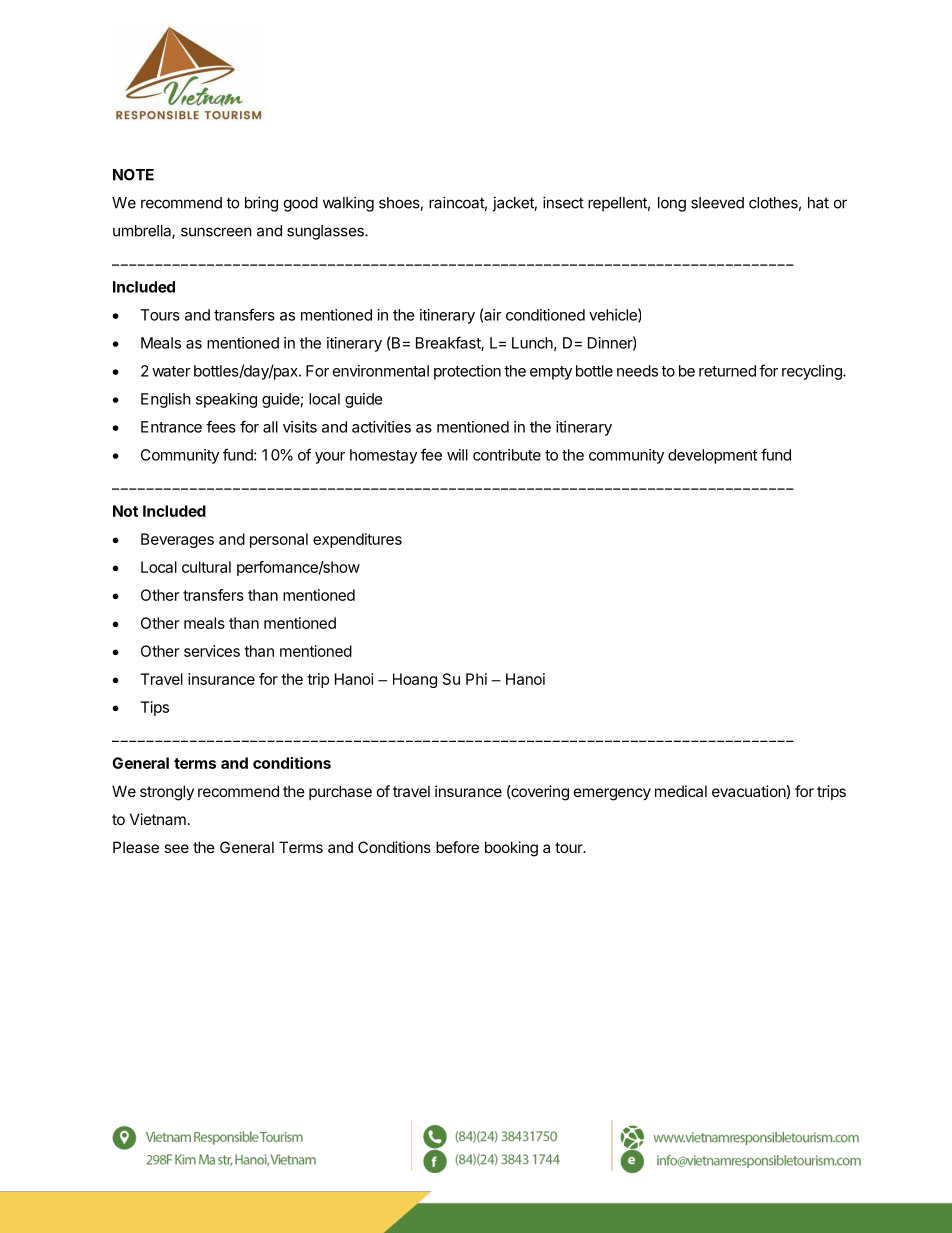 Image resolution: width=952 pixels, height=1233 pixels. Describe the element at coordinates (457, 847) in the screenshot. I see `before` at that location.
